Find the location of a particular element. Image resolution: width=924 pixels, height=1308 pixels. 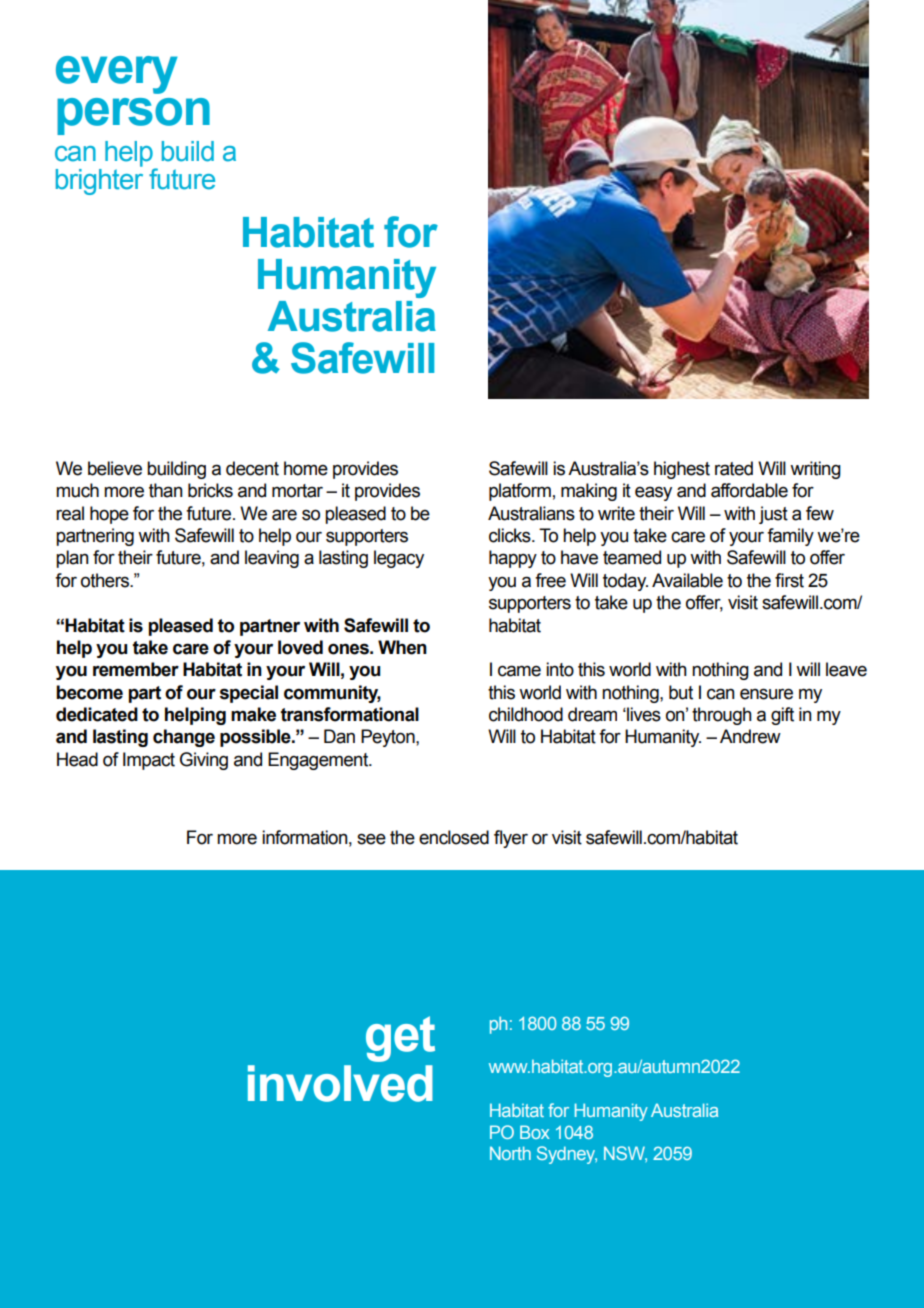

enclosed is located at coordinates (454, 837).
